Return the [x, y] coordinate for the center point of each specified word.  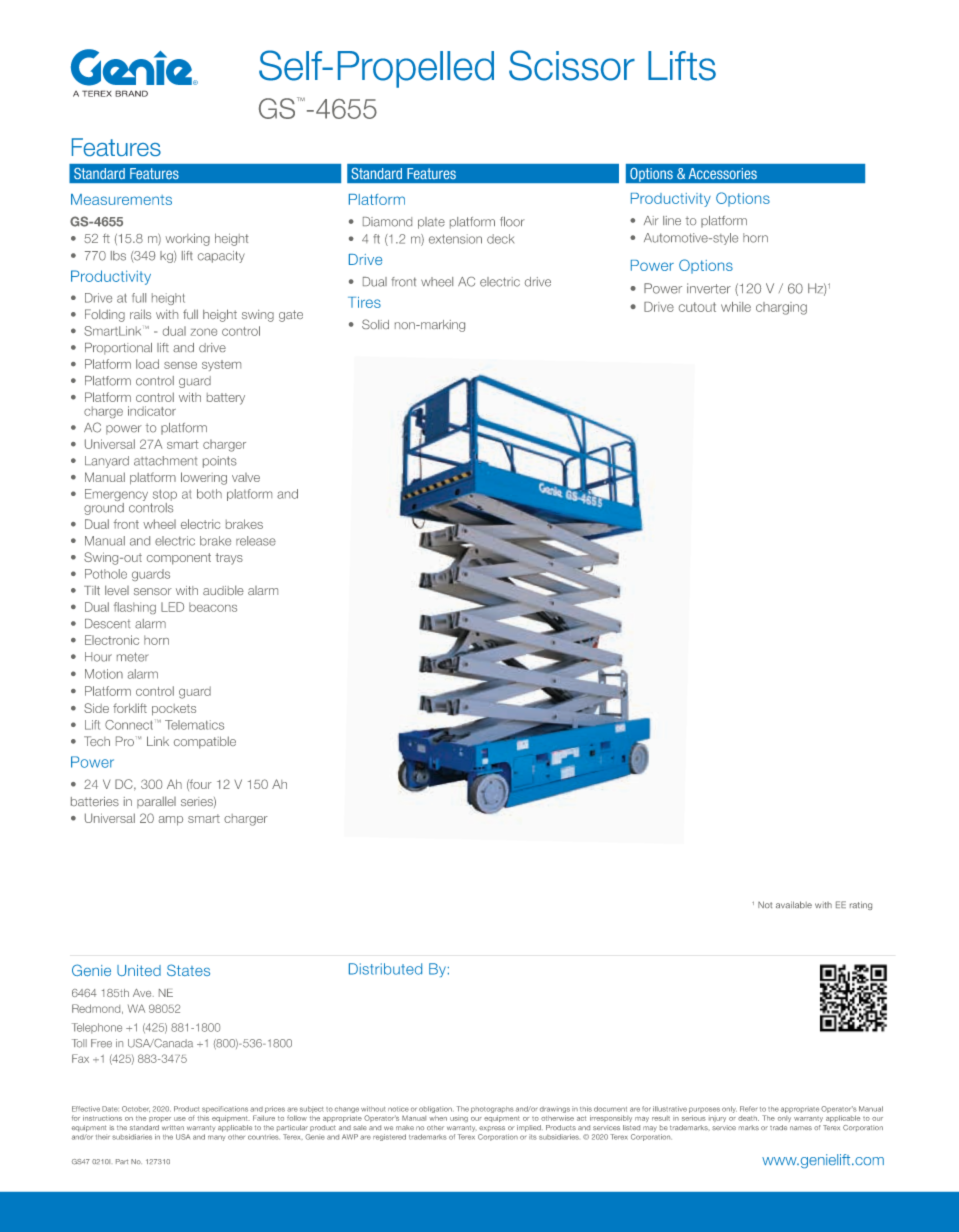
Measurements [121, 199]
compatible [205, 742]
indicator [152, 411]
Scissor [572, 65]
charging [781, 308]
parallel [156, 802]
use [180, 1119]
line [672, 220]
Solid [375, 324]
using [459, 1119]
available [794, 904]
